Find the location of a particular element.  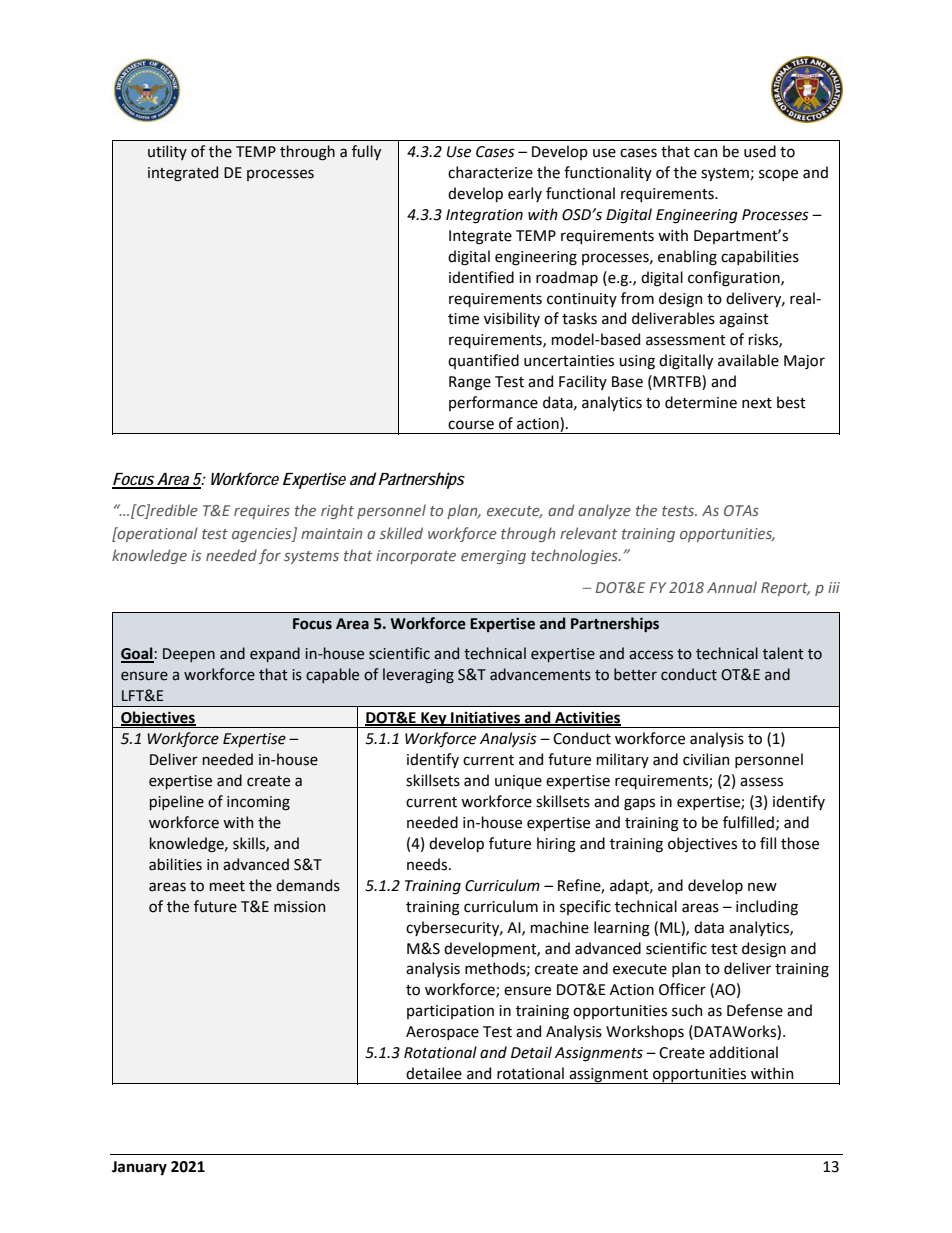

next is located at coordinates (757, 403).
